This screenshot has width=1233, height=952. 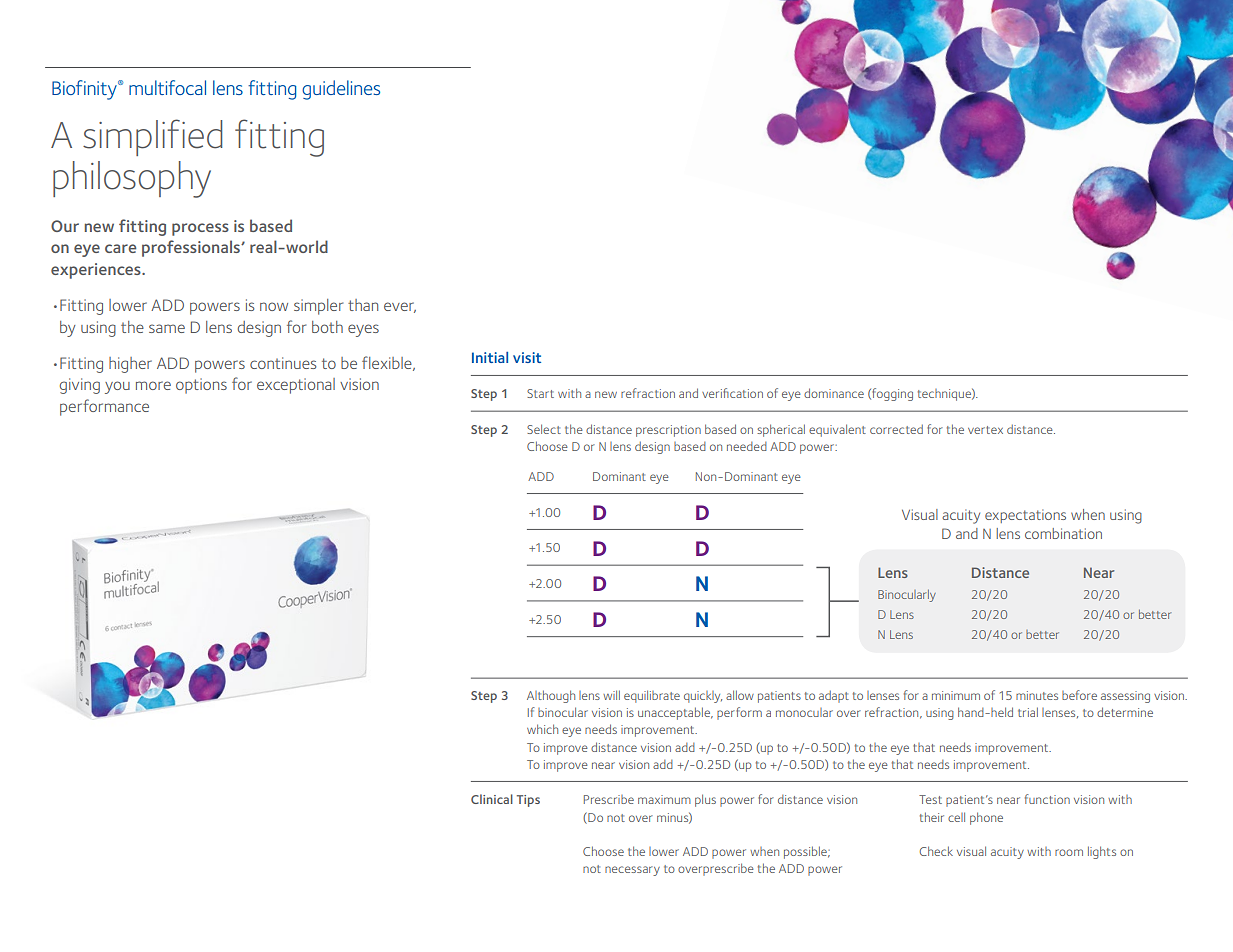 What do you see at coordinates (167, 87) in the screenshot?
I see `multifocal` at bounding box center [167, 87].
